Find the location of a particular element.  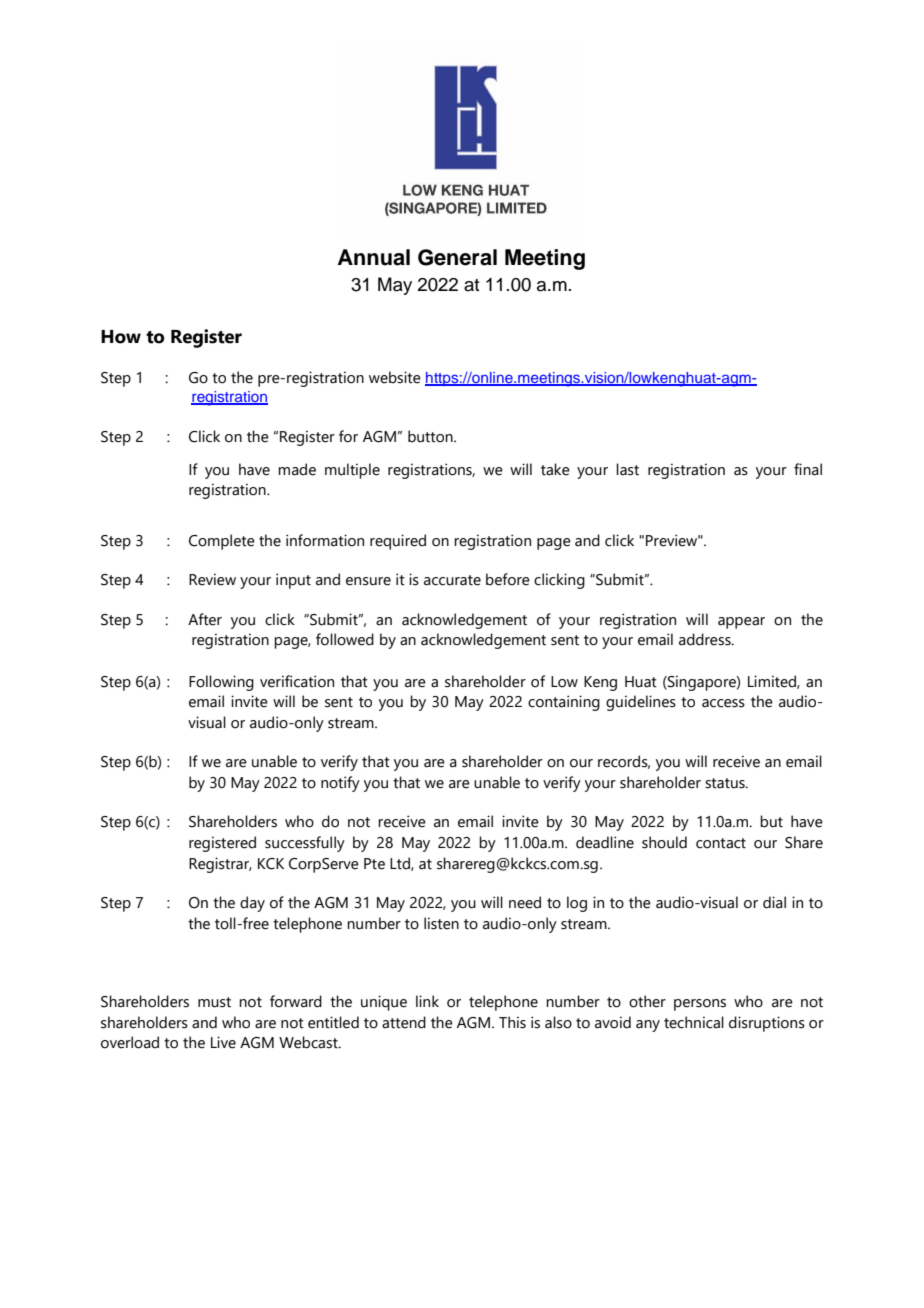

General is located at coordinates (457, 257).
